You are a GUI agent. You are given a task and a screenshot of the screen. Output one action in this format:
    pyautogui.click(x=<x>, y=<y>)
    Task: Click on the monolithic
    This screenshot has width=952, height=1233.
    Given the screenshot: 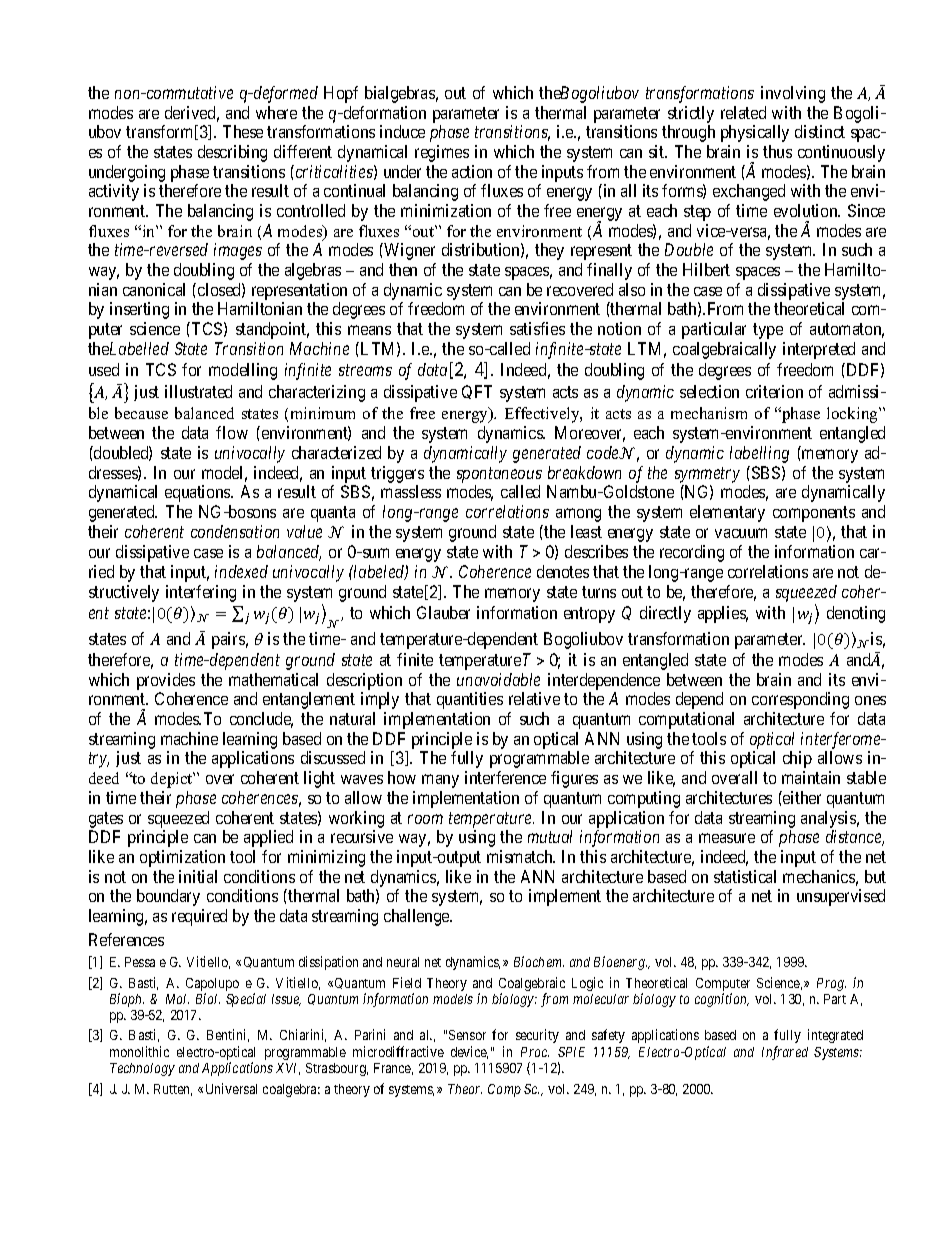 What is the action you would take?
    pyautogui.click(x=139, y=1051)
